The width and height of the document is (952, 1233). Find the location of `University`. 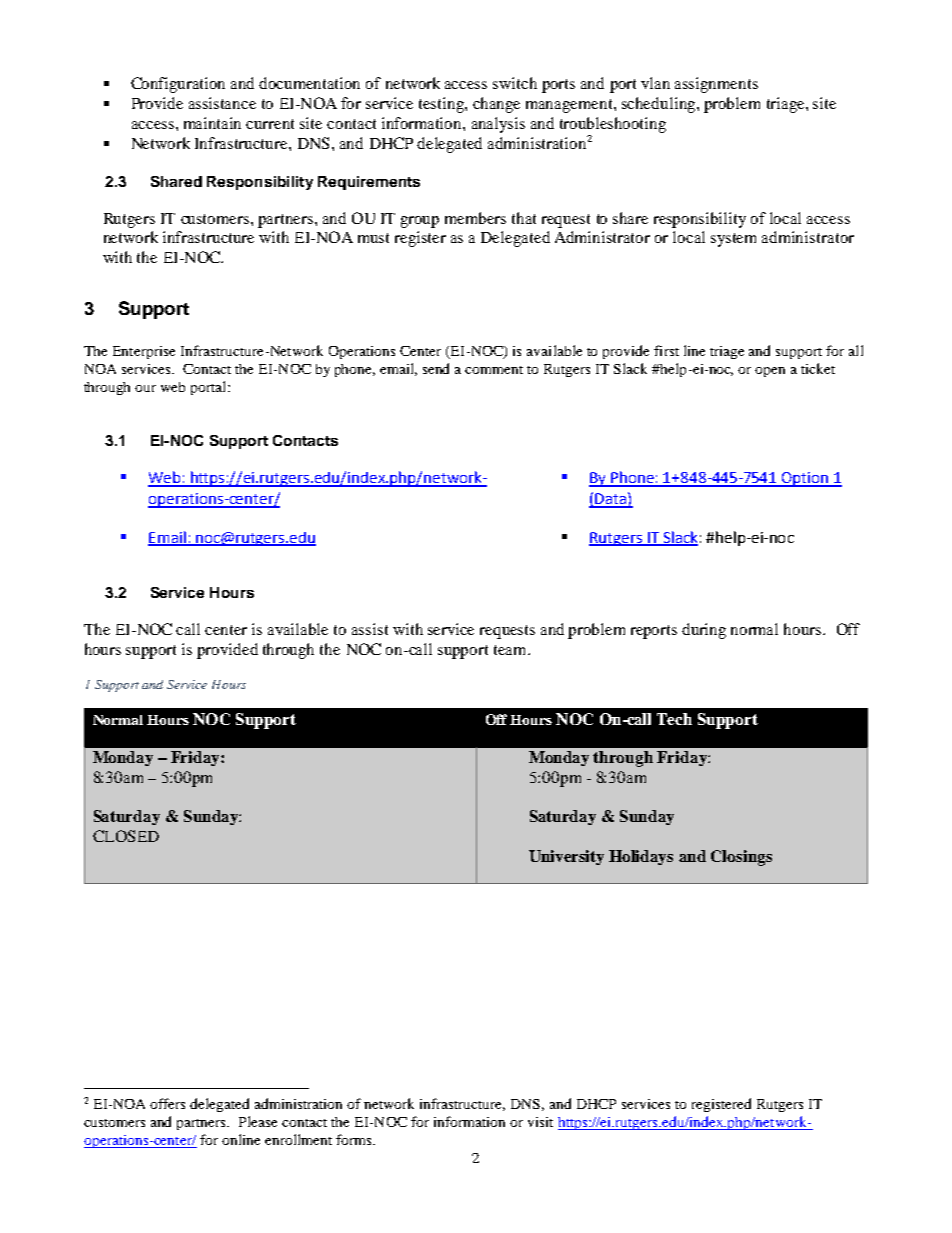

University is located at coordinates (566, 857).
